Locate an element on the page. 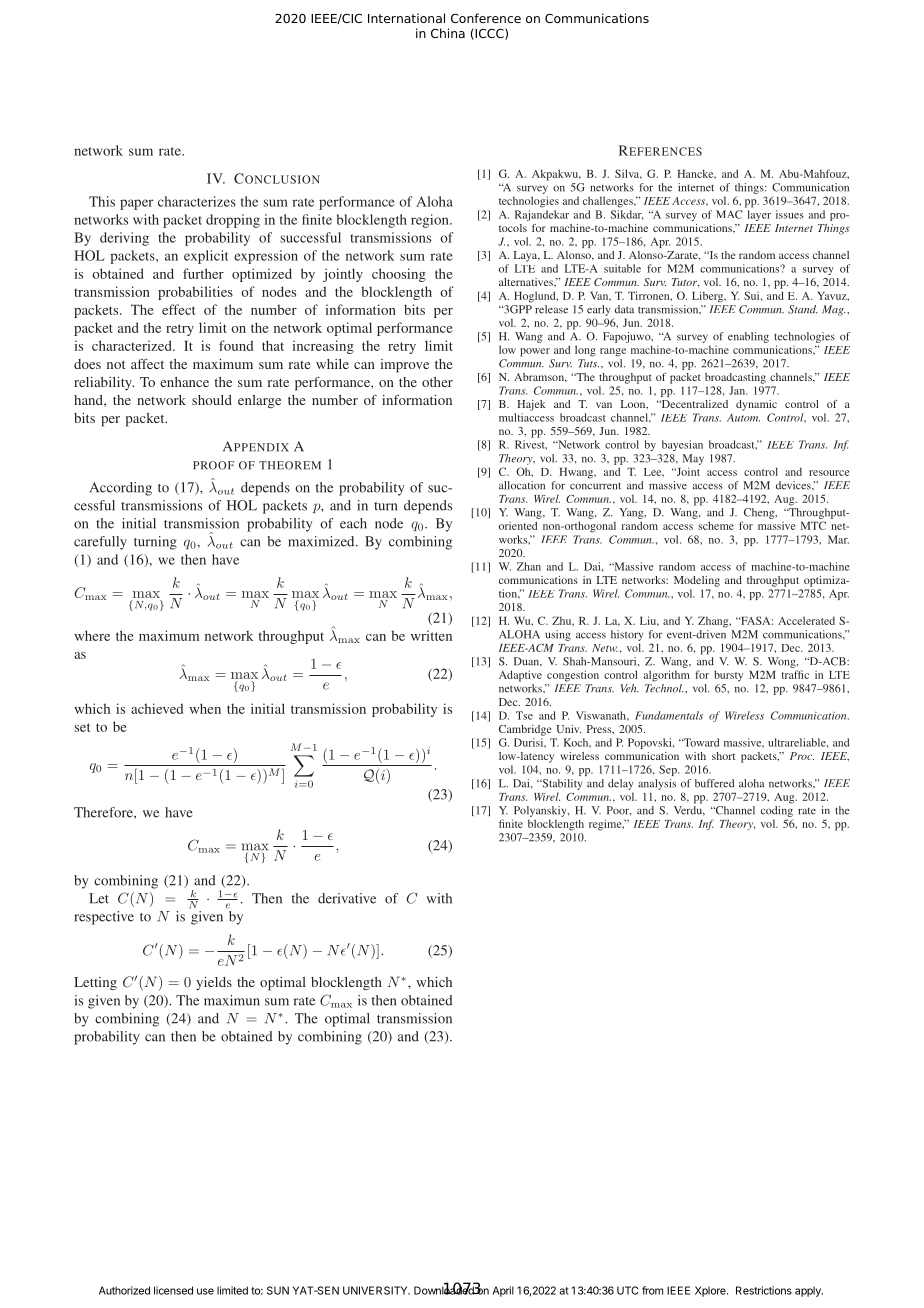 The width and height of the page is (924, 1308). written is located at coordinates (431, 635).
